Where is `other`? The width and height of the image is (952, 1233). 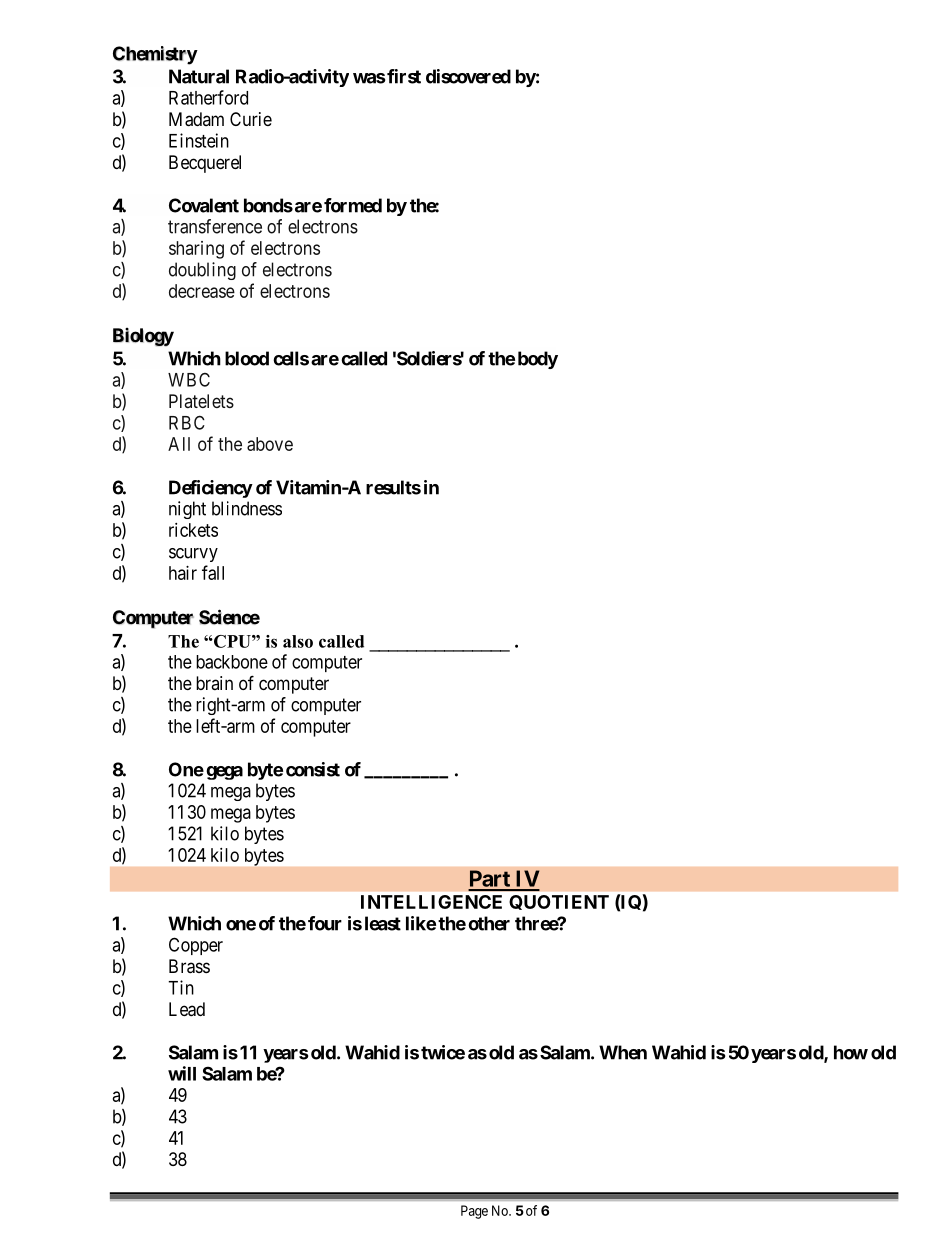
other is located at coordinates (489, 923).
